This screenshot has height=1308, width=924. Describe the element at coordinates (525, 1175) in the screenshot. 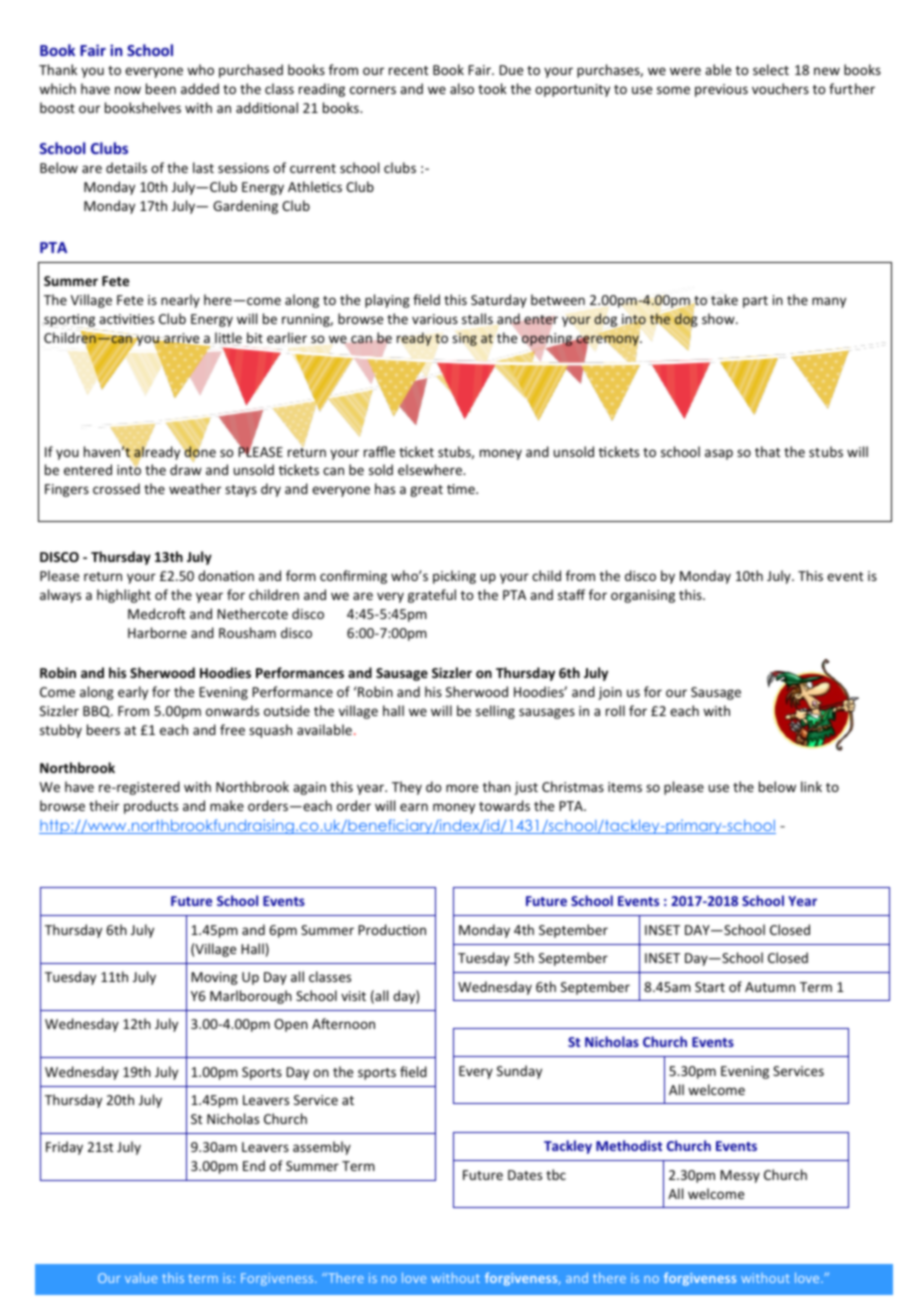

I see `Dates` at that location.
